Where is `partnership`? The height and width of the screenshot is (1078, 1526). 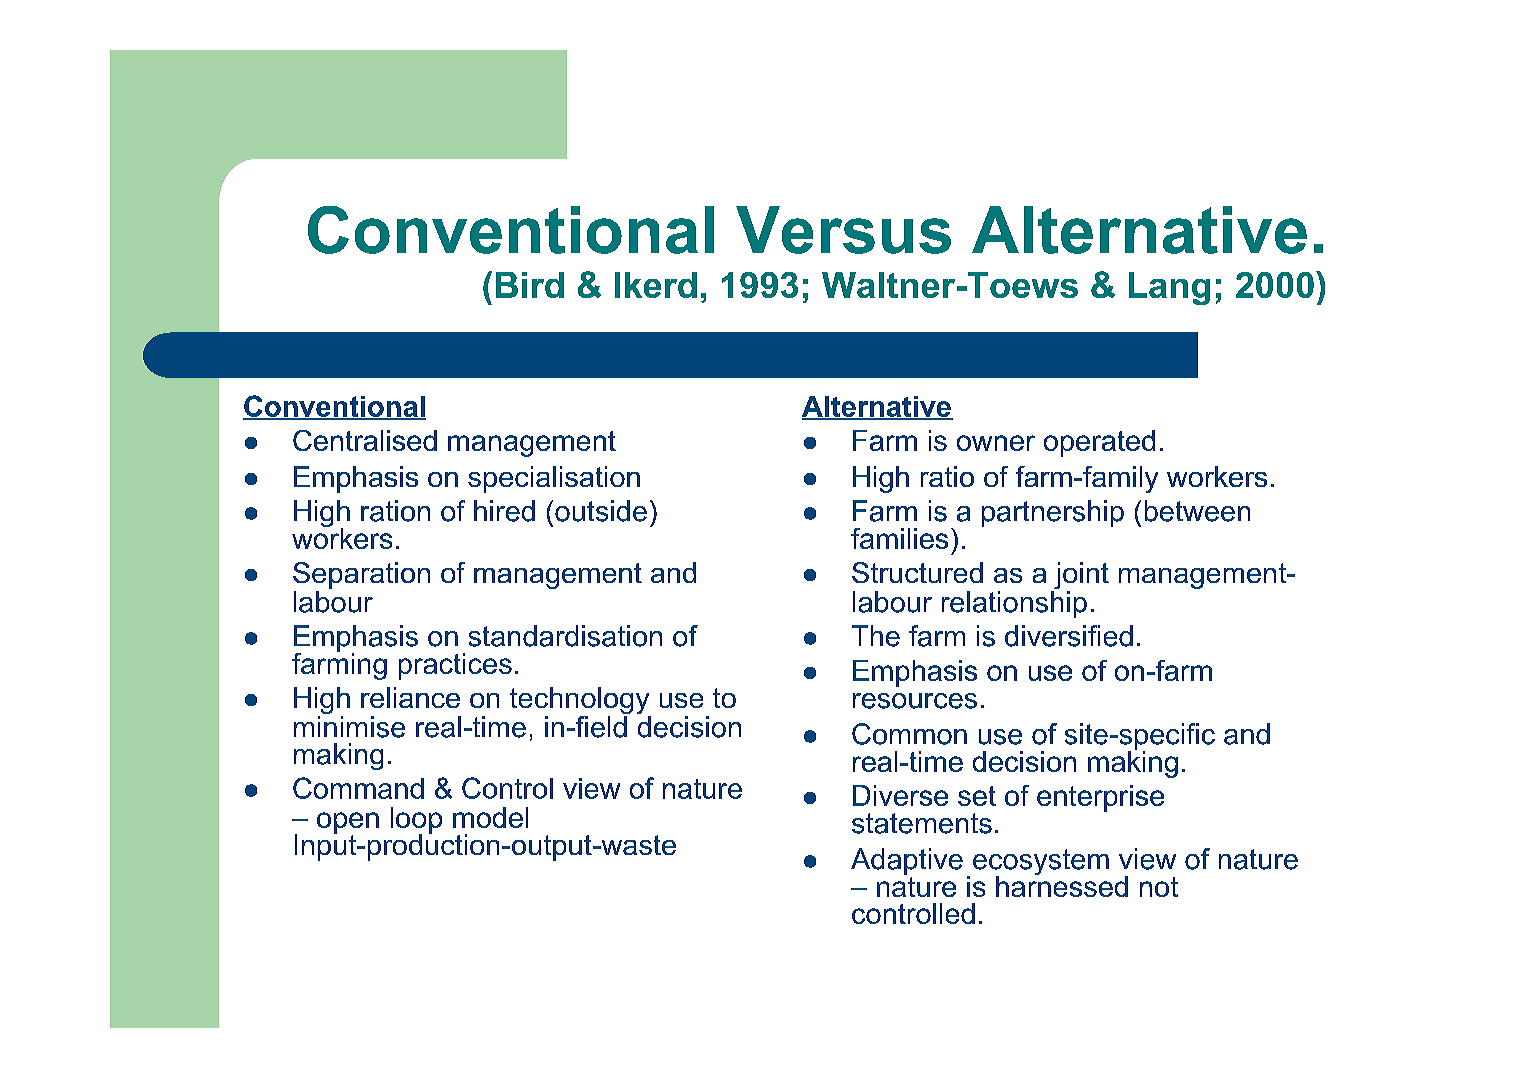 partnership is located at coordinates (1053, 513).
